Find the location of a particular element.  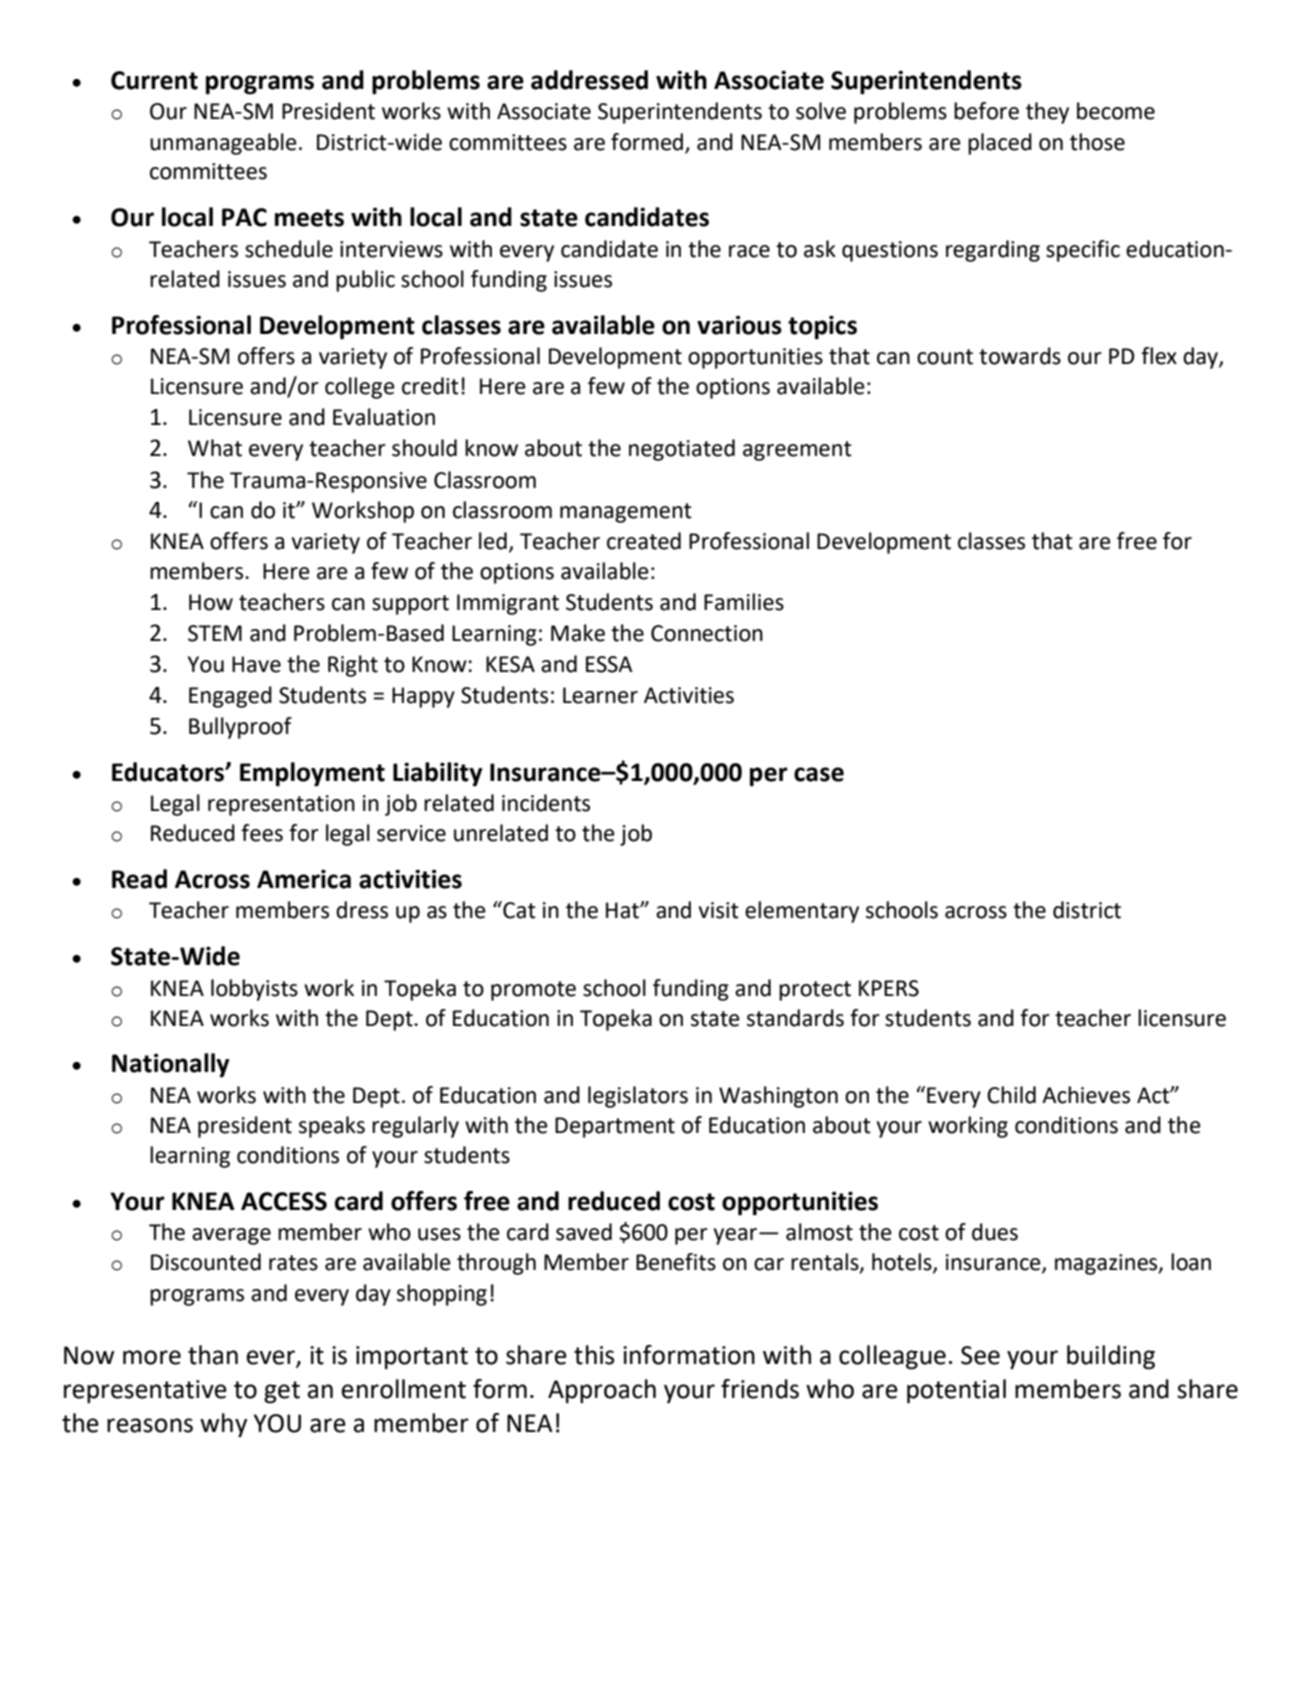

Employment is located at coordinates (312, 774).
